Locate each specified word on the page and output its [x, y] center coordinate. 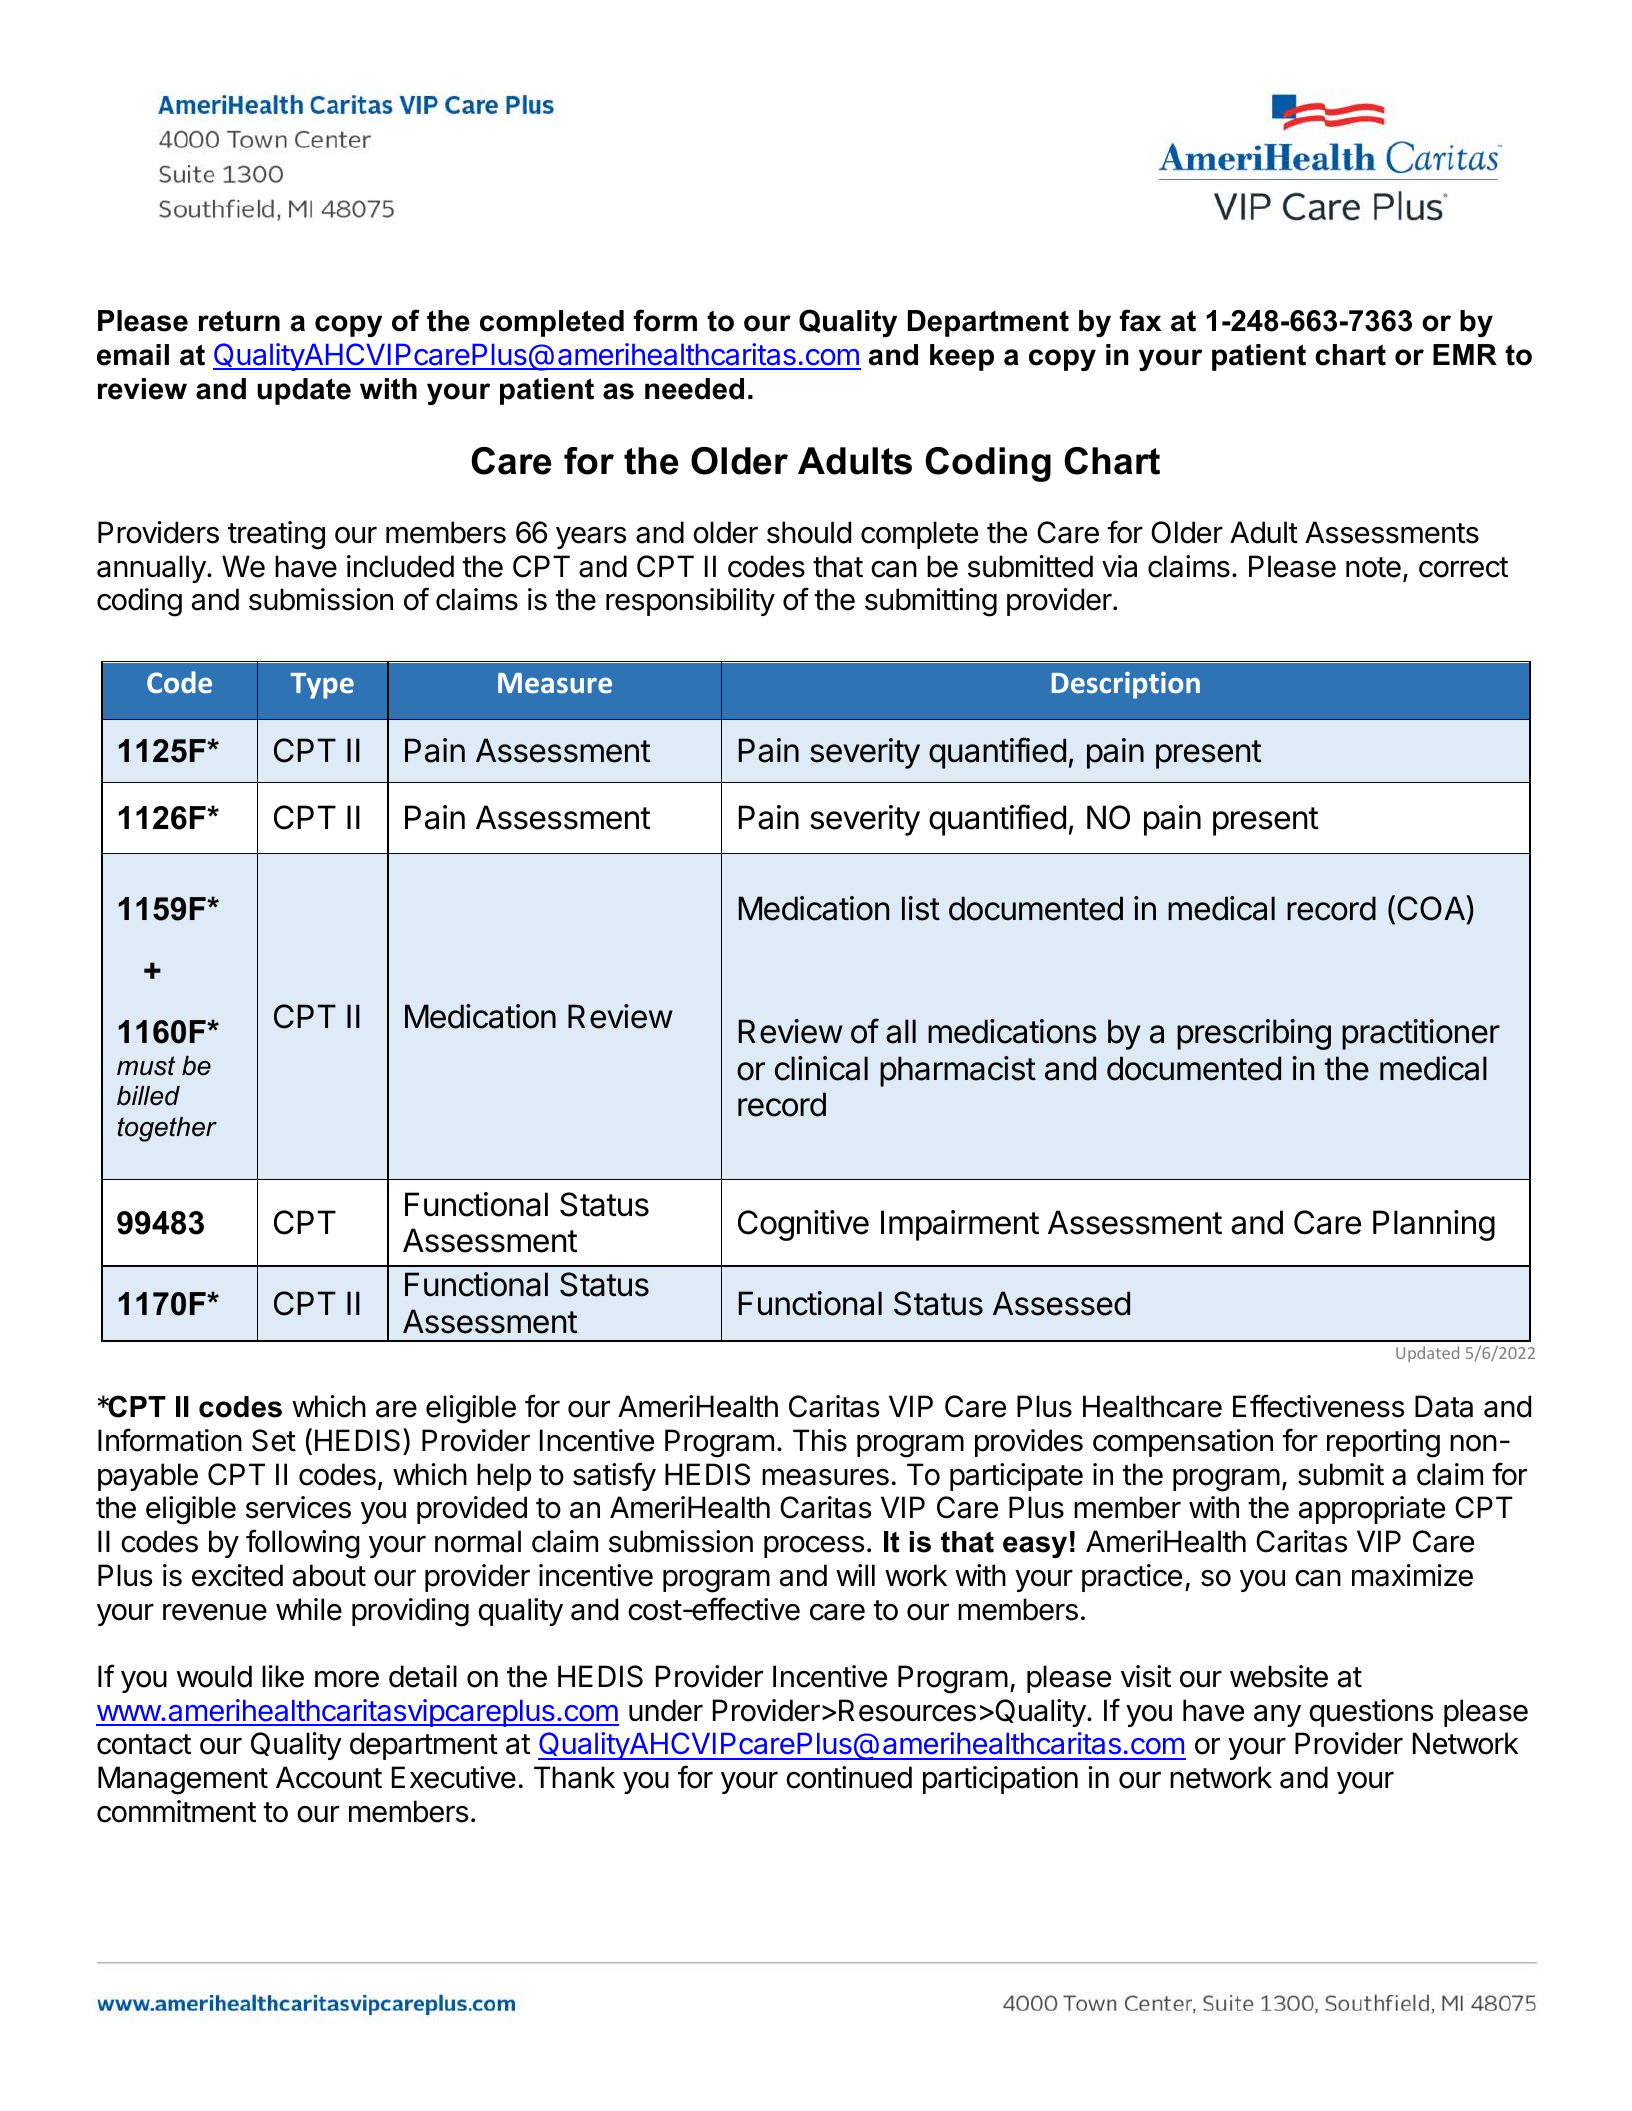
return [239, 321]
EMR [1465, 354]
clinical [821, 1068]
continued [849, 1777]
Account [329, 1777]
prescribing [1254, 1034]
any [1277, 1716]
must [146, 1066]
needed [694, 389]
